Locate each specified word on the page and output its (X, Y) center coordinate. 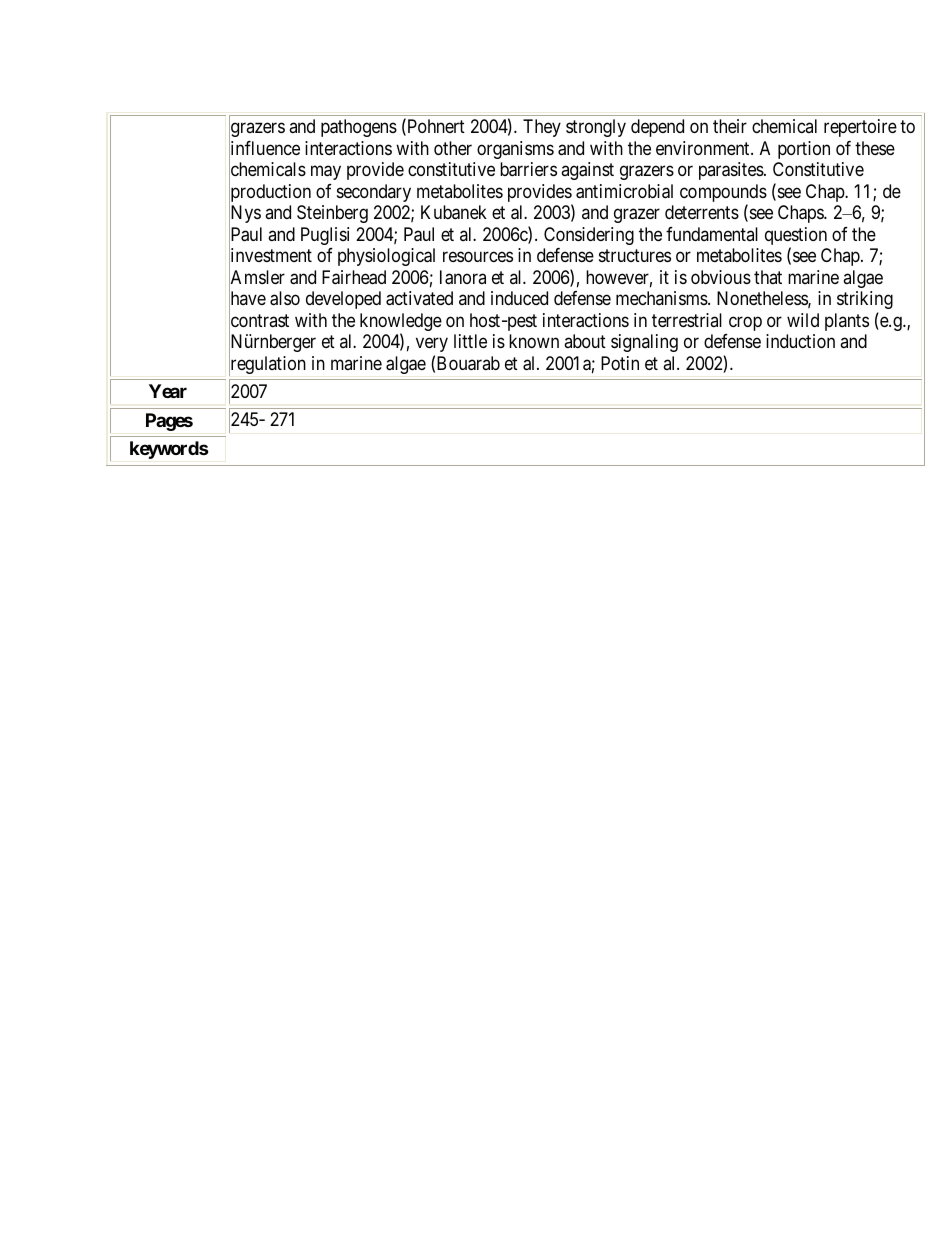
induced (519, 298)
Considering (589, 236)
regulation (267, 365)
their (730, 126)
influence (264, 149)
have (247, 299)
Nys (245, 215)
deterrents (702, 212)
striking (865, 300)
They (542, 128)
